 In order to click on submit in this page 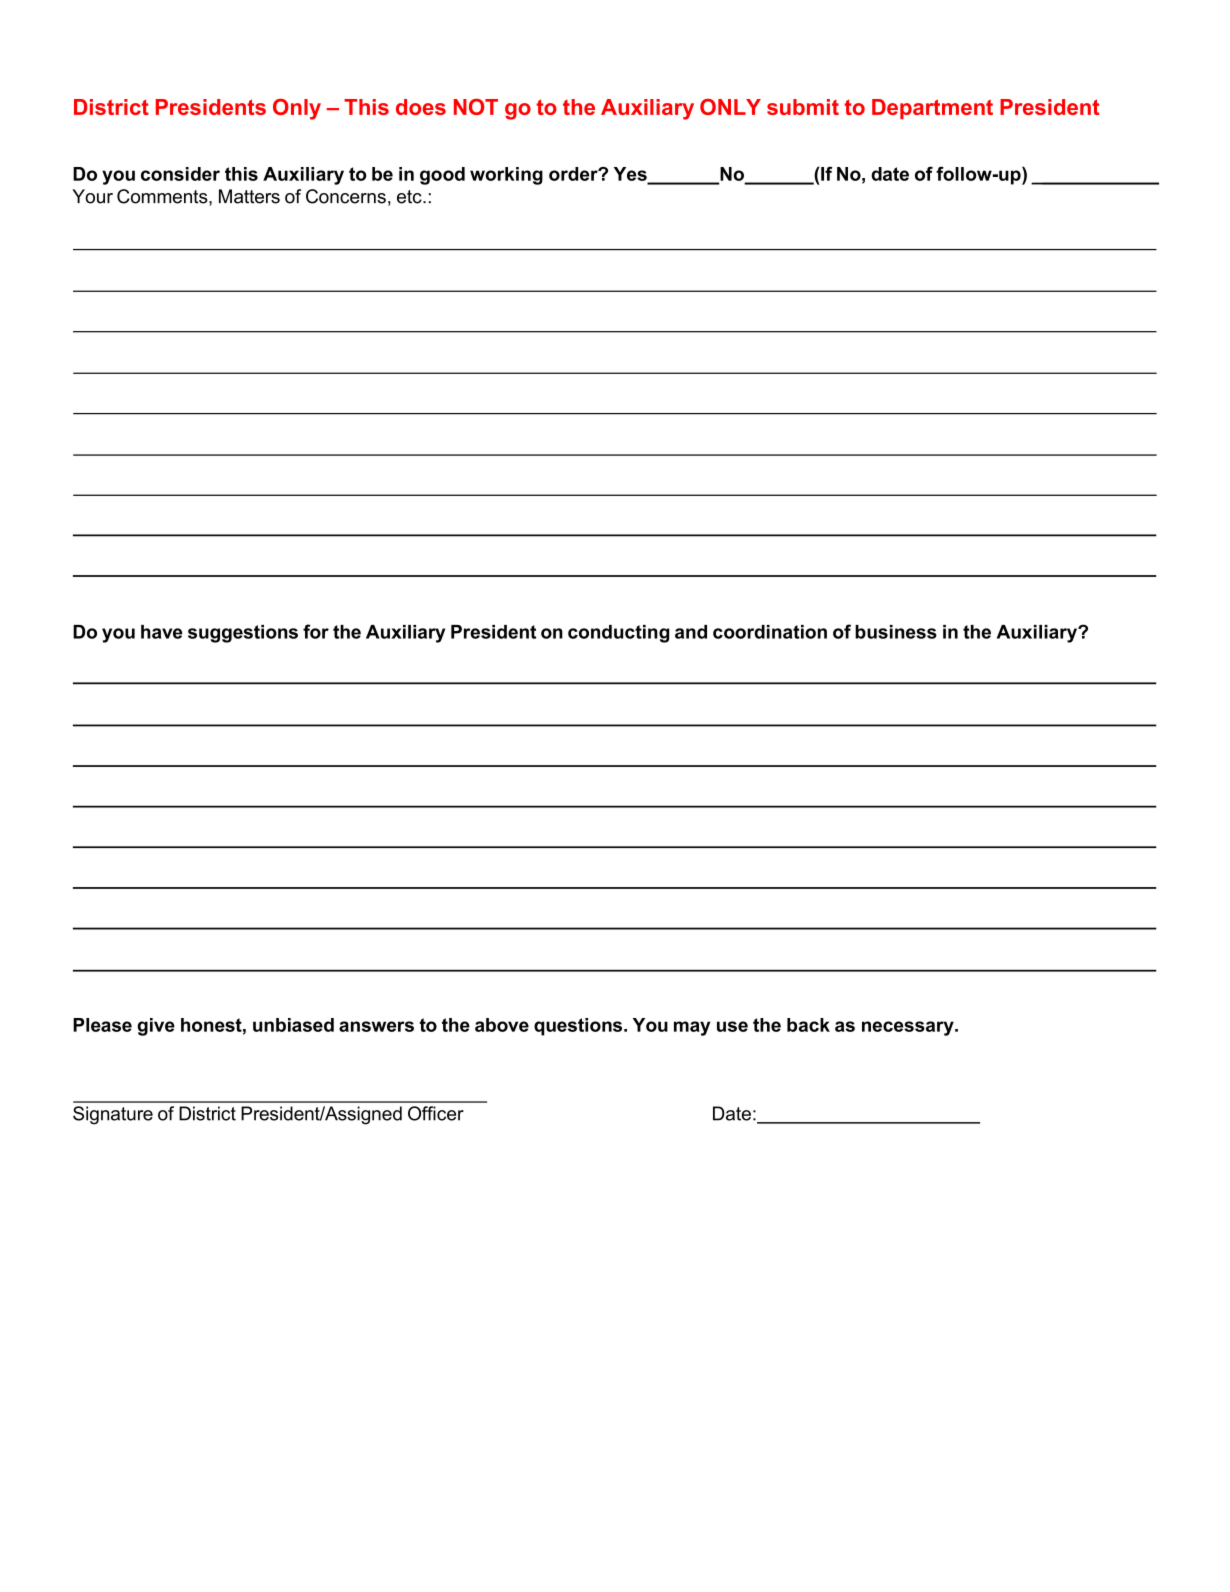, I will do `click(803, 107)`.
